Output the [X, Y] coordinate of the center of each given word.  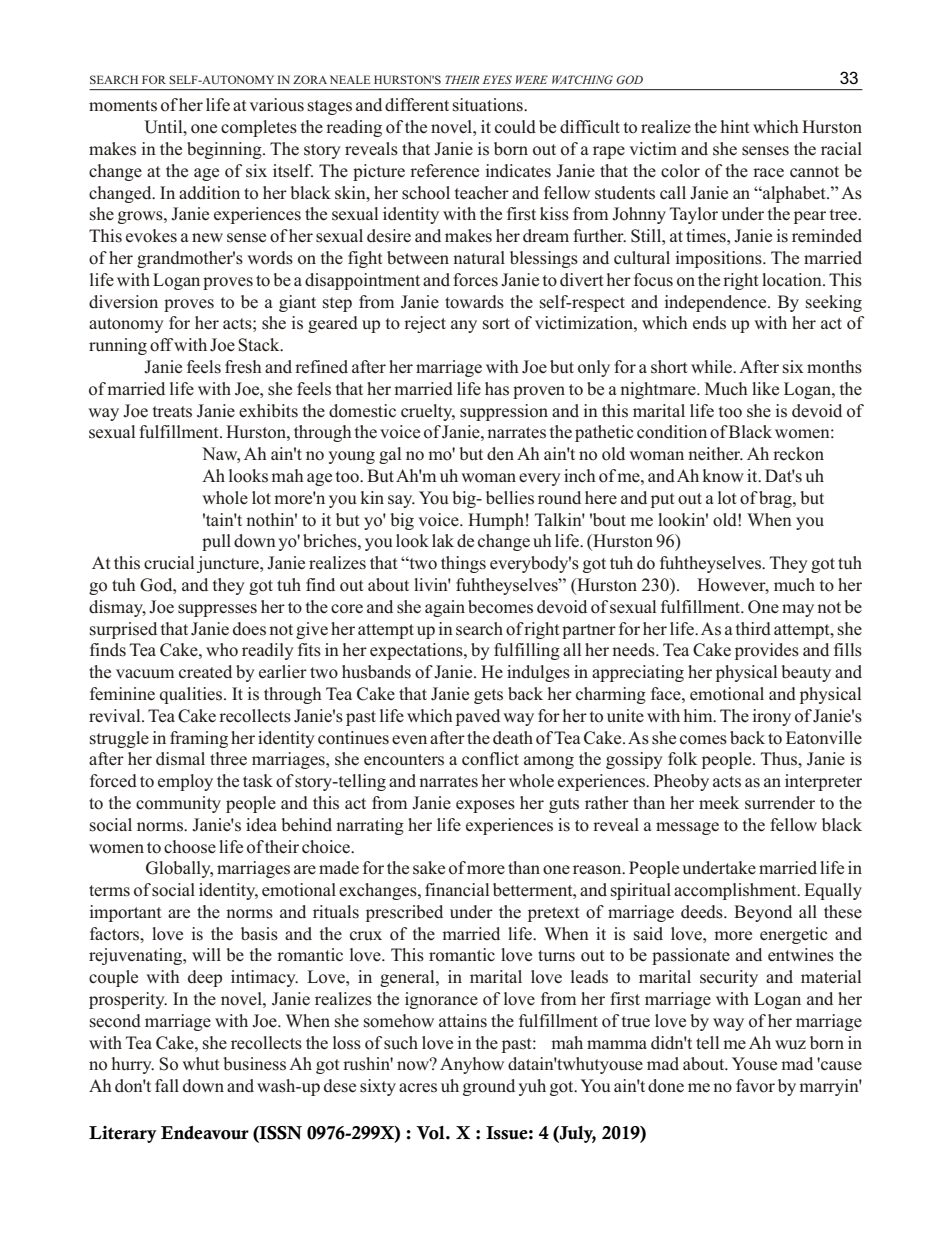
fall [167, 1085]
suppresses [217, 610]
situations [489, 105]
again [445, 608]
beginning [225, 150]
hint [735, 126]
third [753, 629]
